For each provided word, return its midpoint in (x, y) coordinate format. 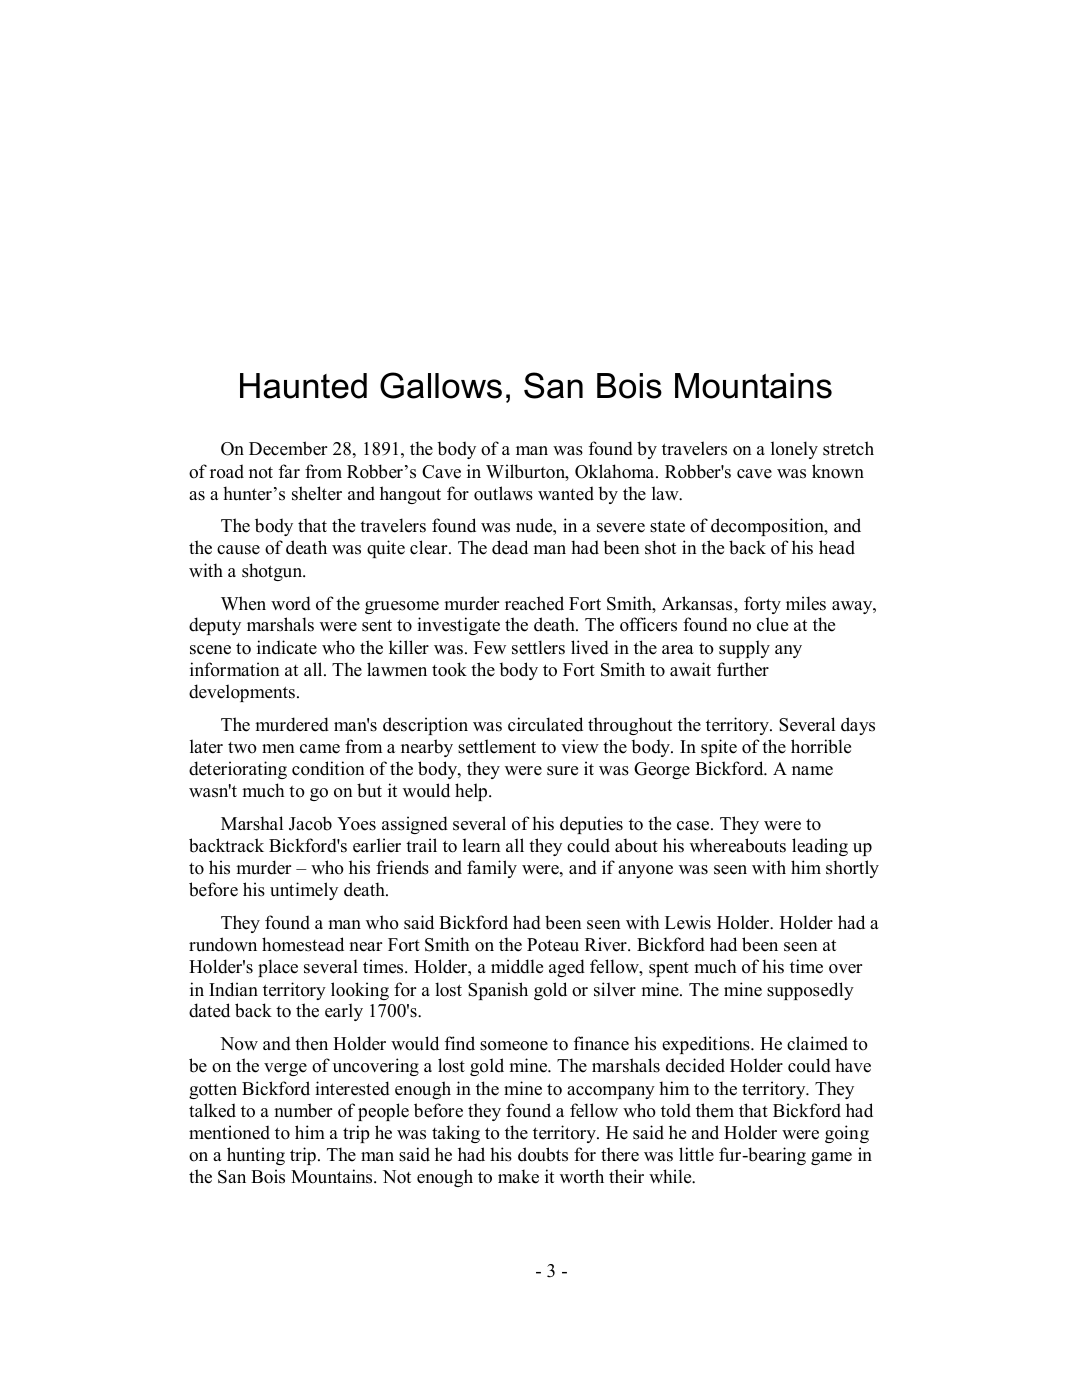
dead (510, 547)
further (743, 669)
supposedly (810, 991)
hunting (256, 1156)
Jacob (310, 823)
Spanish (498, 991)
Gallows (441, 385)
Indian (233, 989)
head (837, 547)
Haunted (303, 386)
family (492, 869)
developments (242, 693)
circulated (545, 724)
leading (820, 847)
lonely (794, 450)
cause (238, 550)
